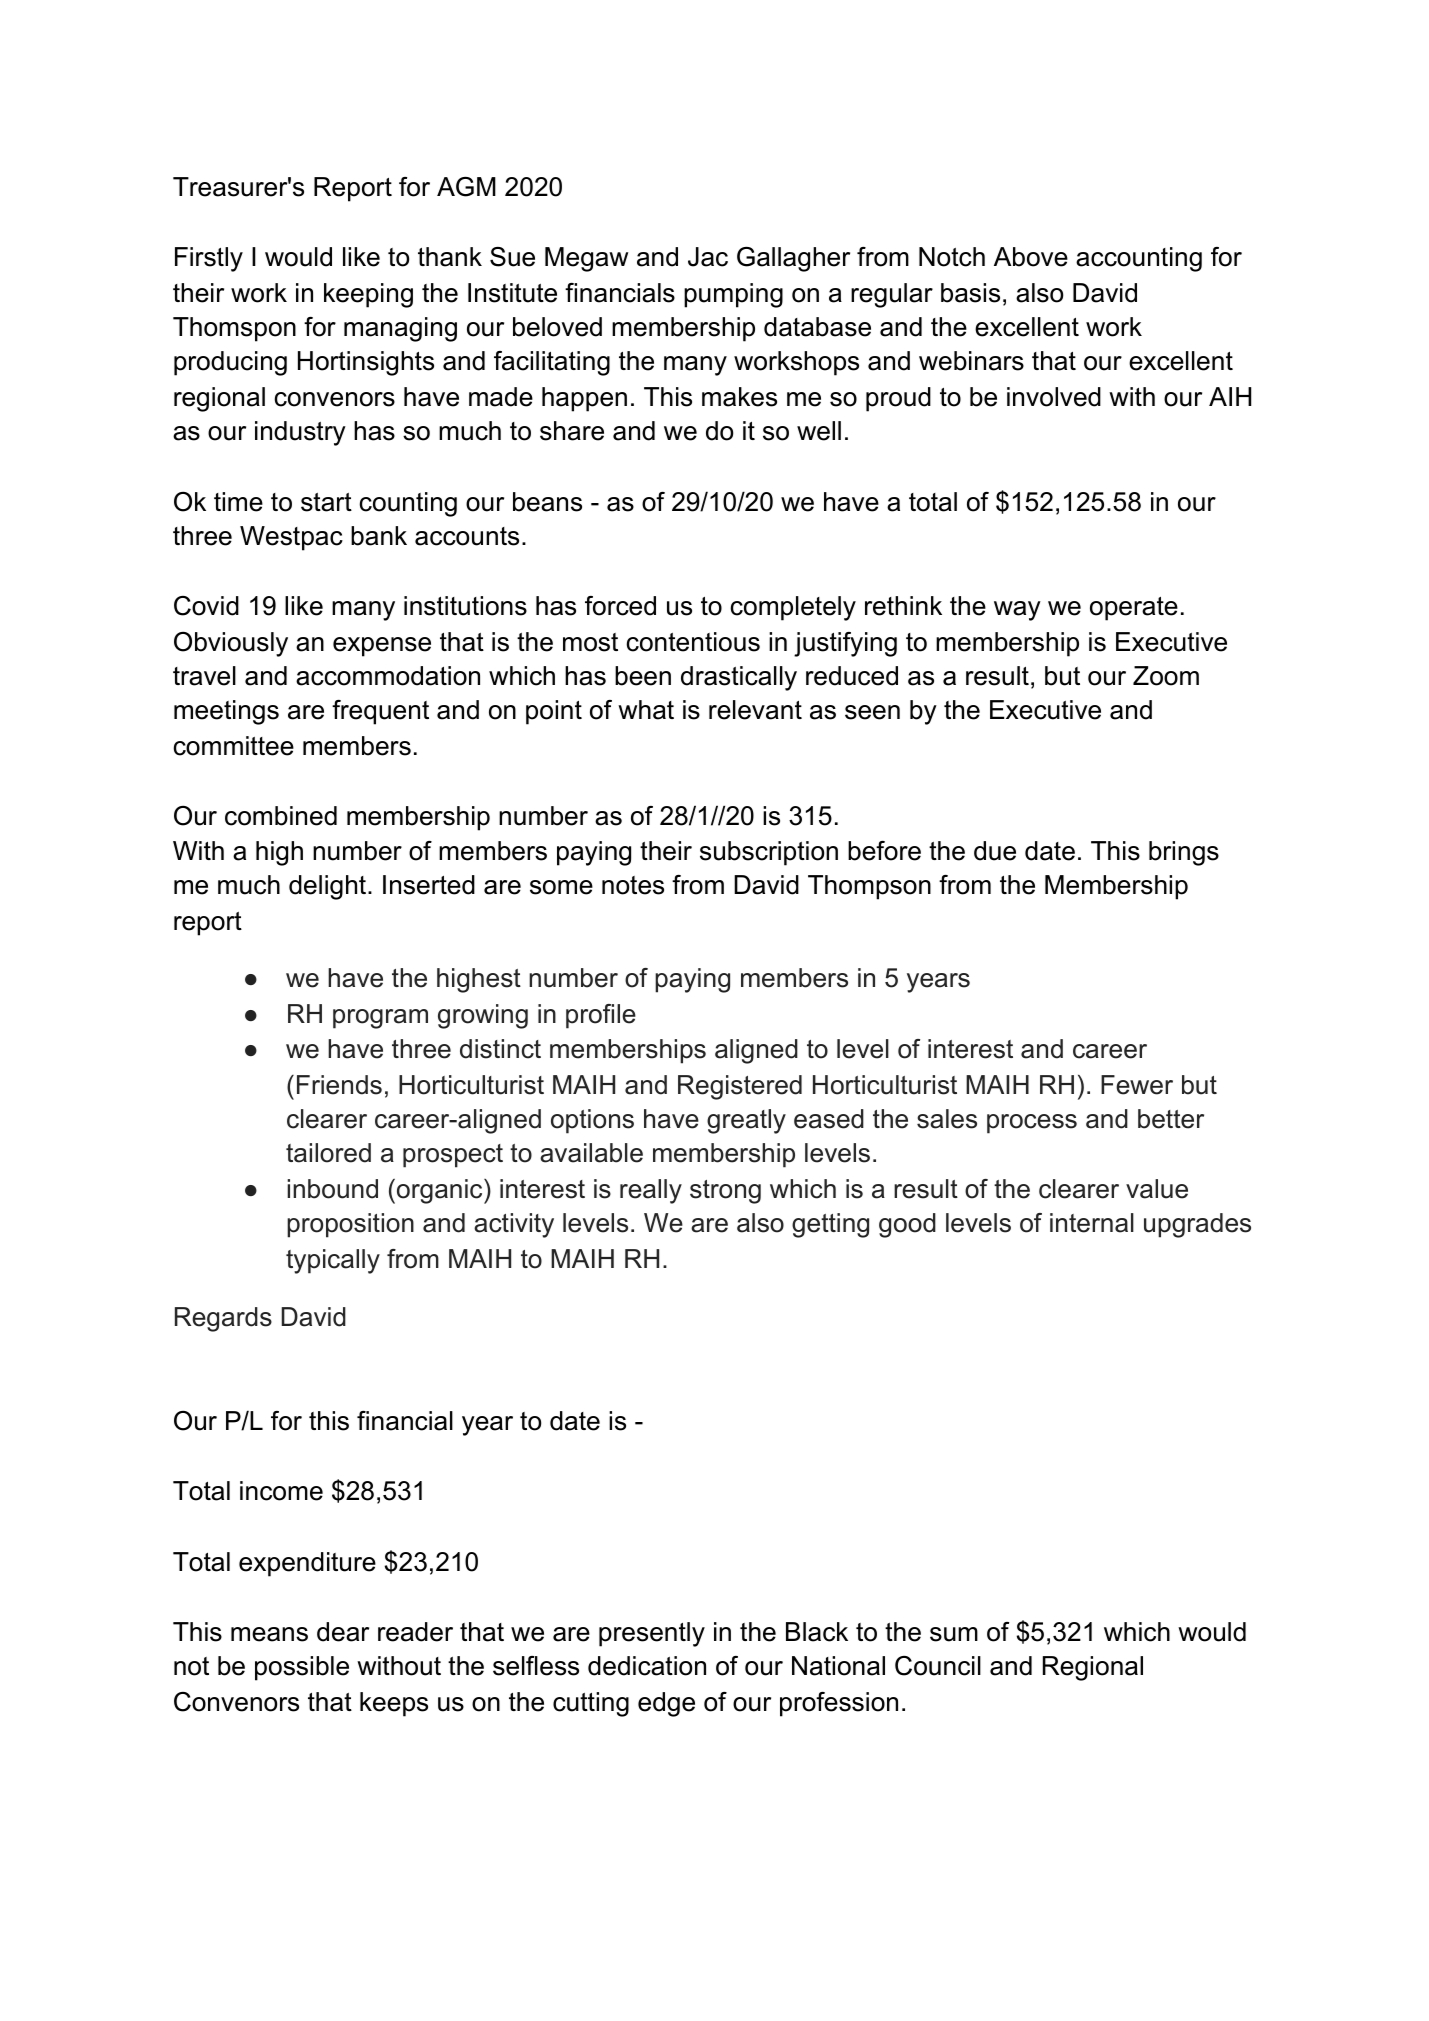 The height and width of the screenshot is (2021, 1429). What do you see at coordinates (368, 295) in the screenshot?
I see `keeping` at bounding box center [368, 295].
